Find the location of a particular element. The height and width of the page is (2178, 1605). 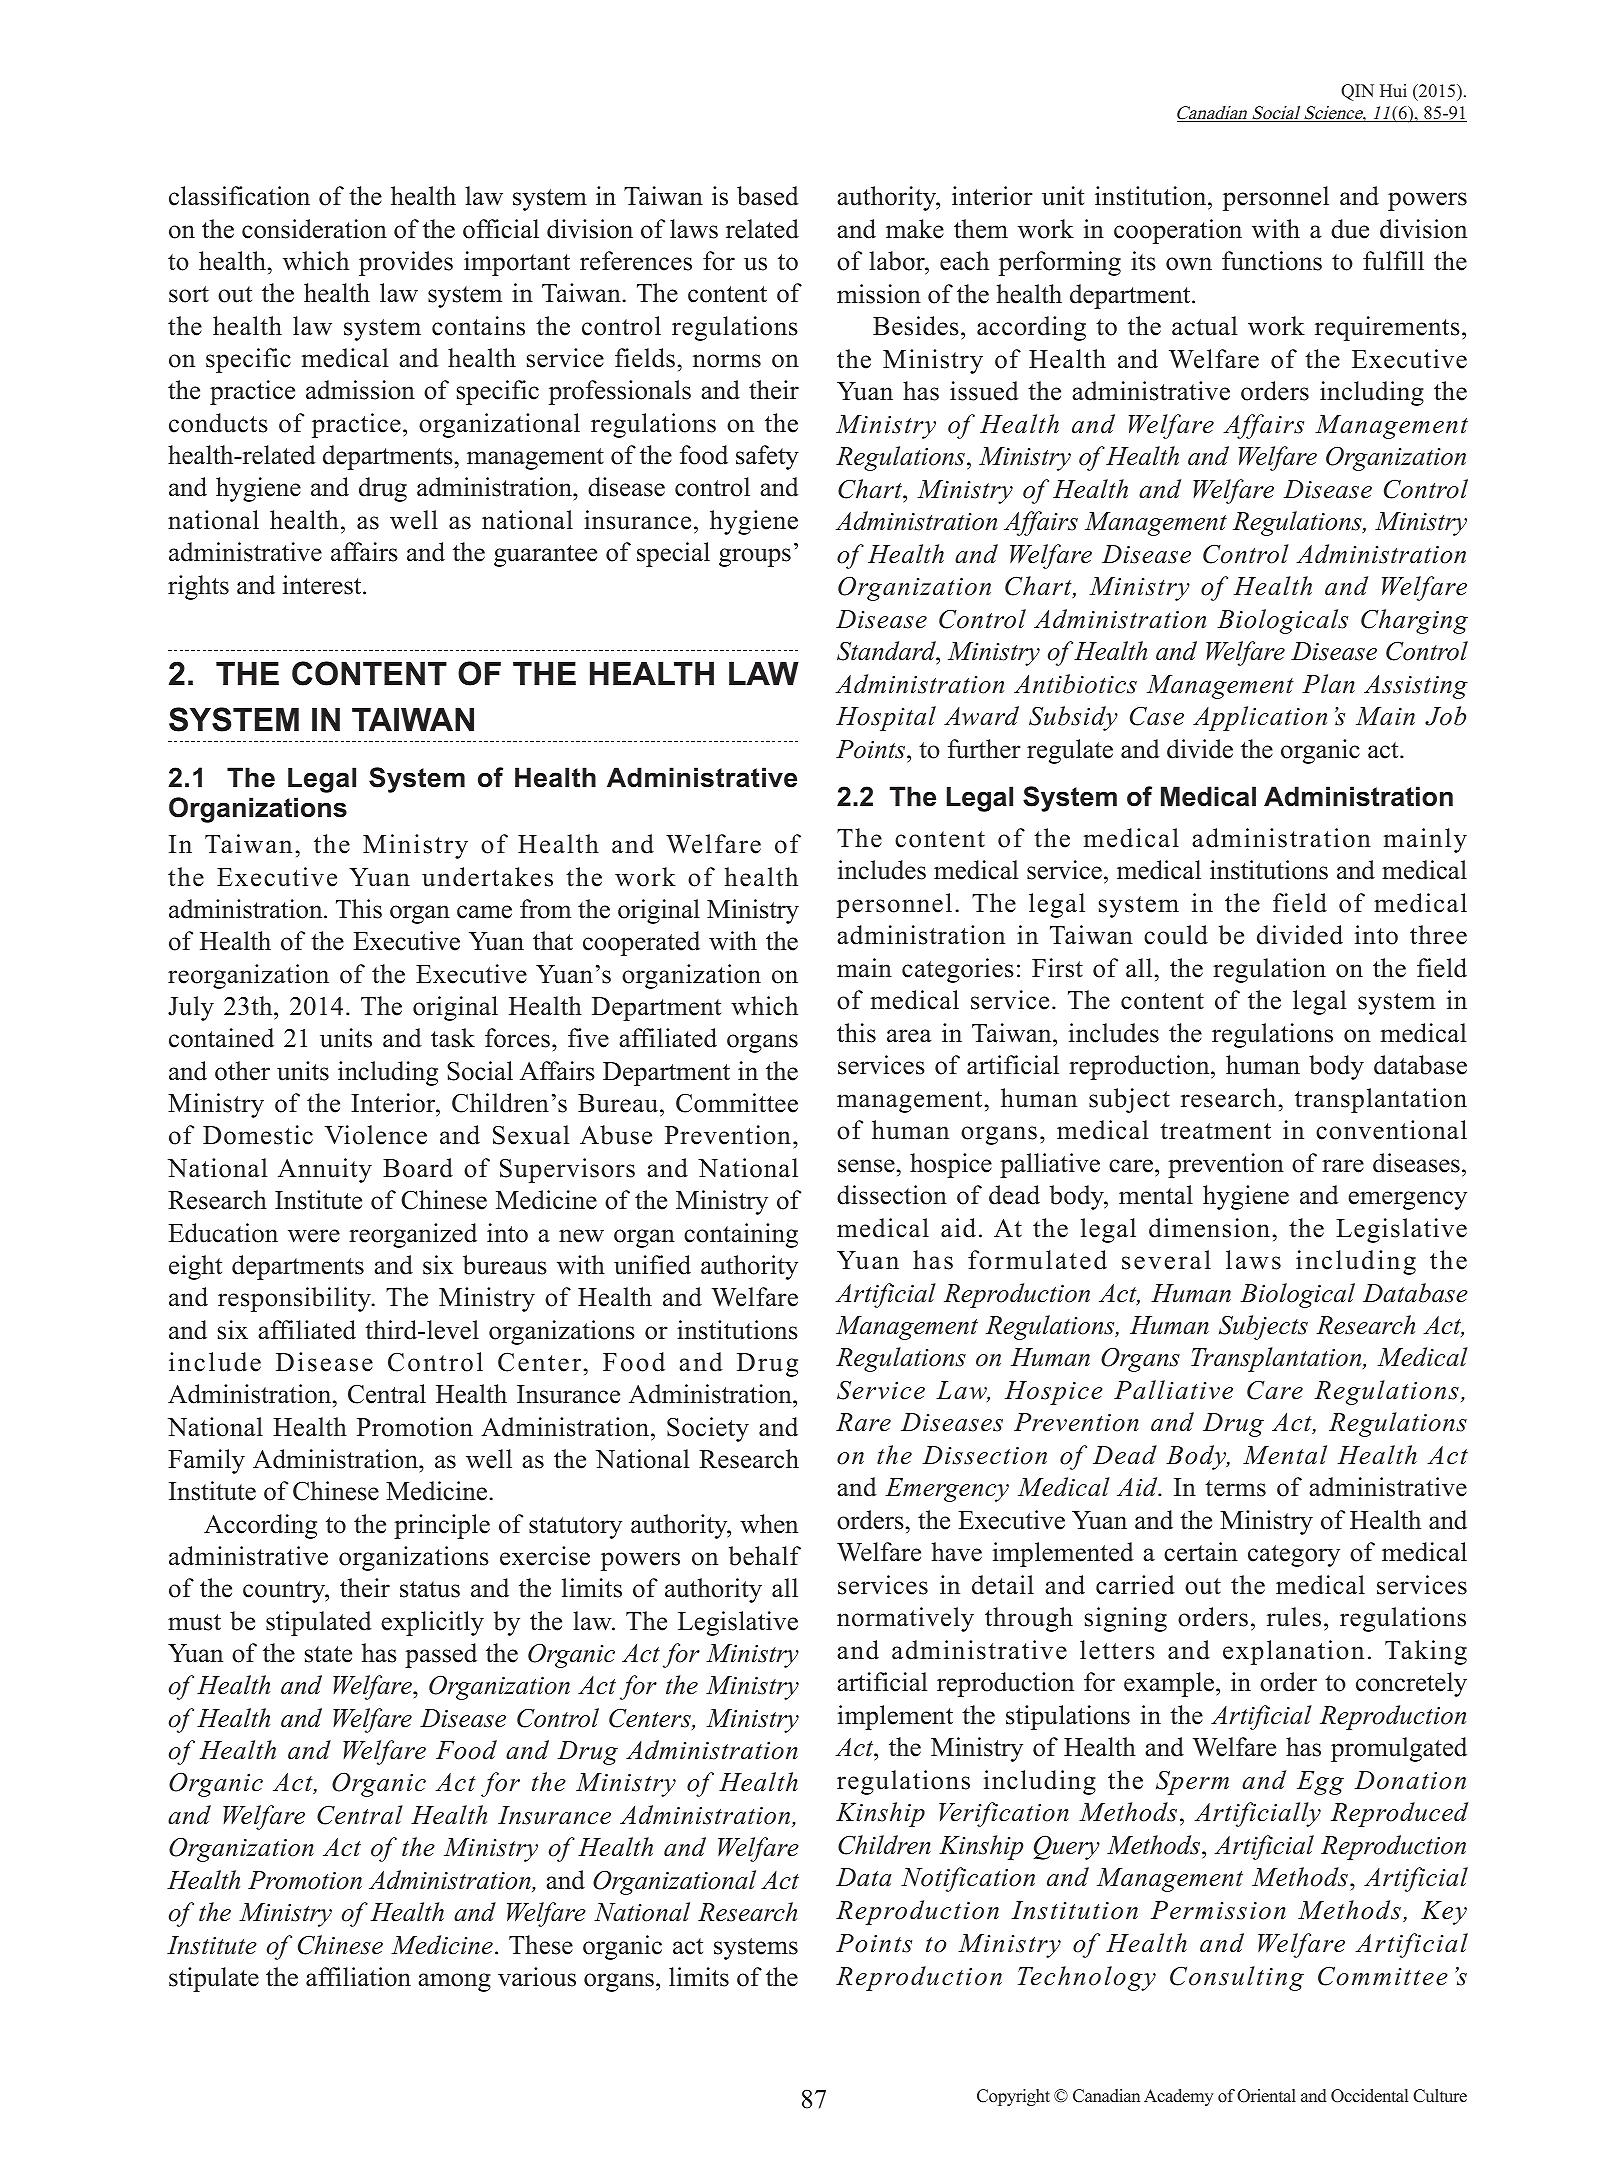

based is located at coordinates (768, 196).
